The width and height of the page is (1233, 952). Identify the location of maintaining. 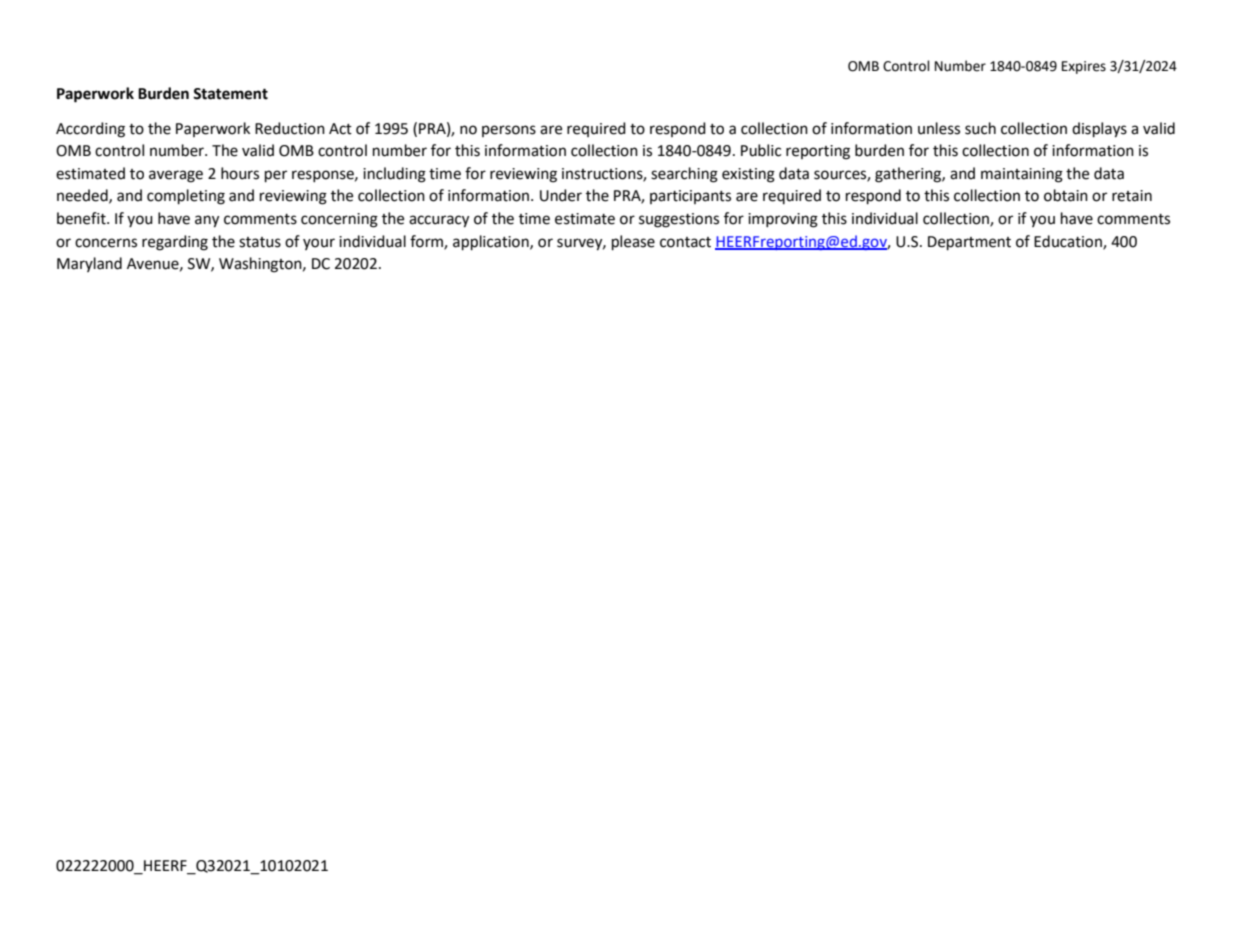
(1022, 175).
